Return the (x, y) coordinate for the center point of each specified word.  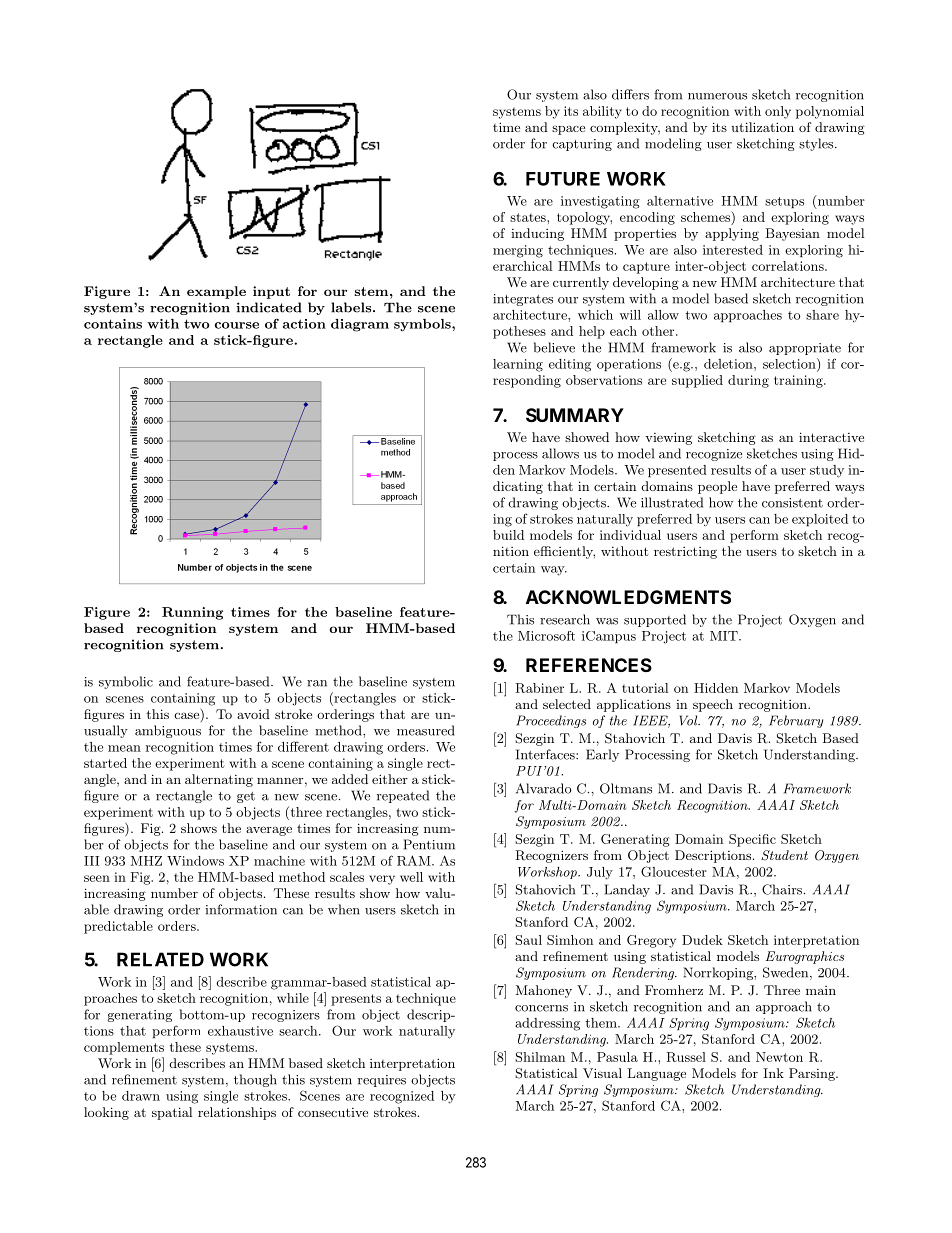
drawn (141, 1096)
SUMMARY (575, 415)
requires (382, 1081)
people (717, 487)
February (796, 721)
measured (426, 730)
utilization (762, 127)
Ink (773, 1073)
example (216, 292)
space (568, 130)
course (237, 325)
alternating (219, 780)
